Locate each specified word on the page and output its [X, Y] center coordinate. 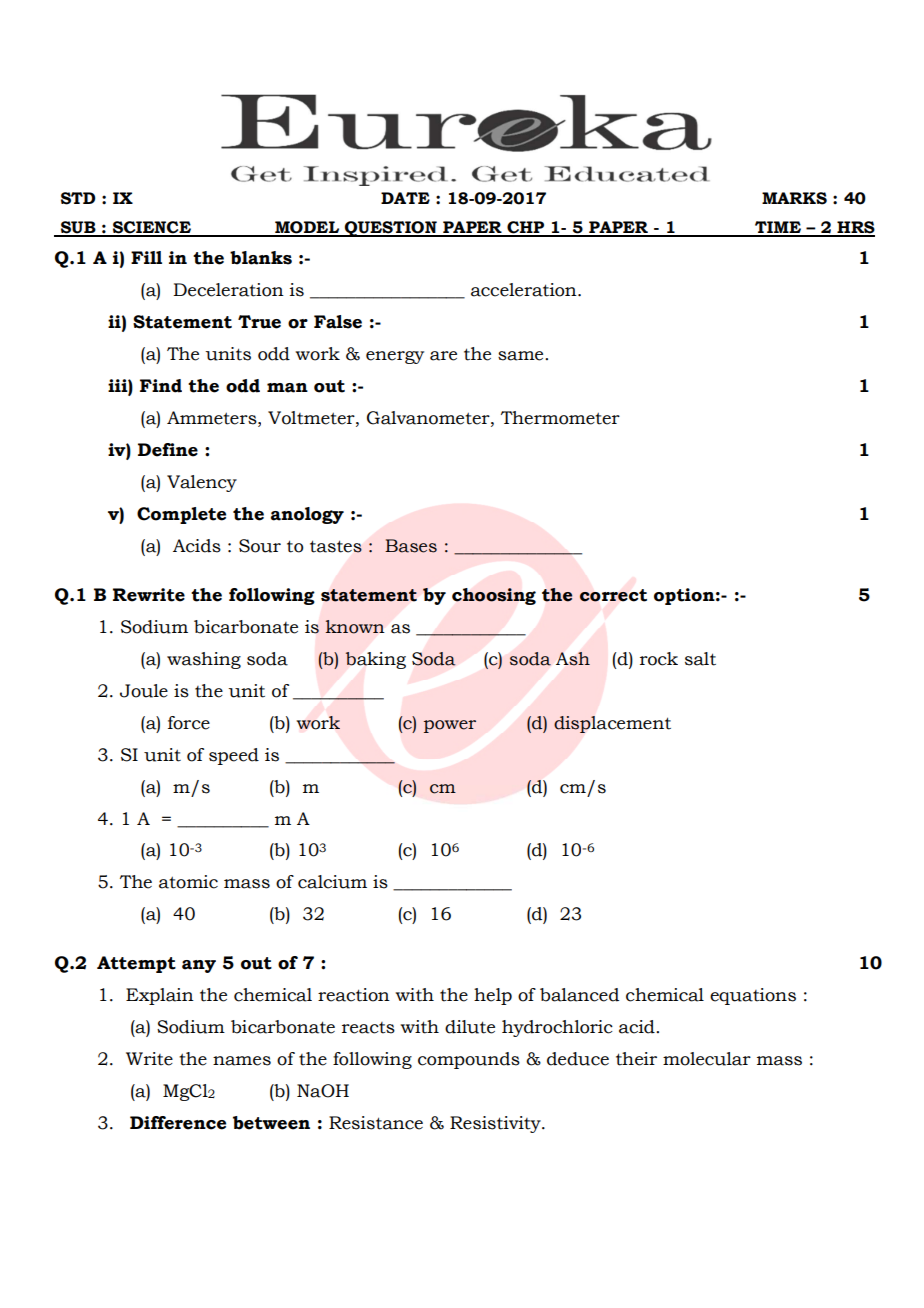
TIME [778, 228]
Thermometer [560, 418]
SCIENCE [151, 228]
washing [204, 660]
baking [375, 660]
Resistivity [496, 1124]
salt [700, 659]
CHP [526, 228]
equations [753, 996]
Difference [178, 1123]
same [522, 356]
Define [168, 450]
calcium [332, 882]
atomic [188, 882]
